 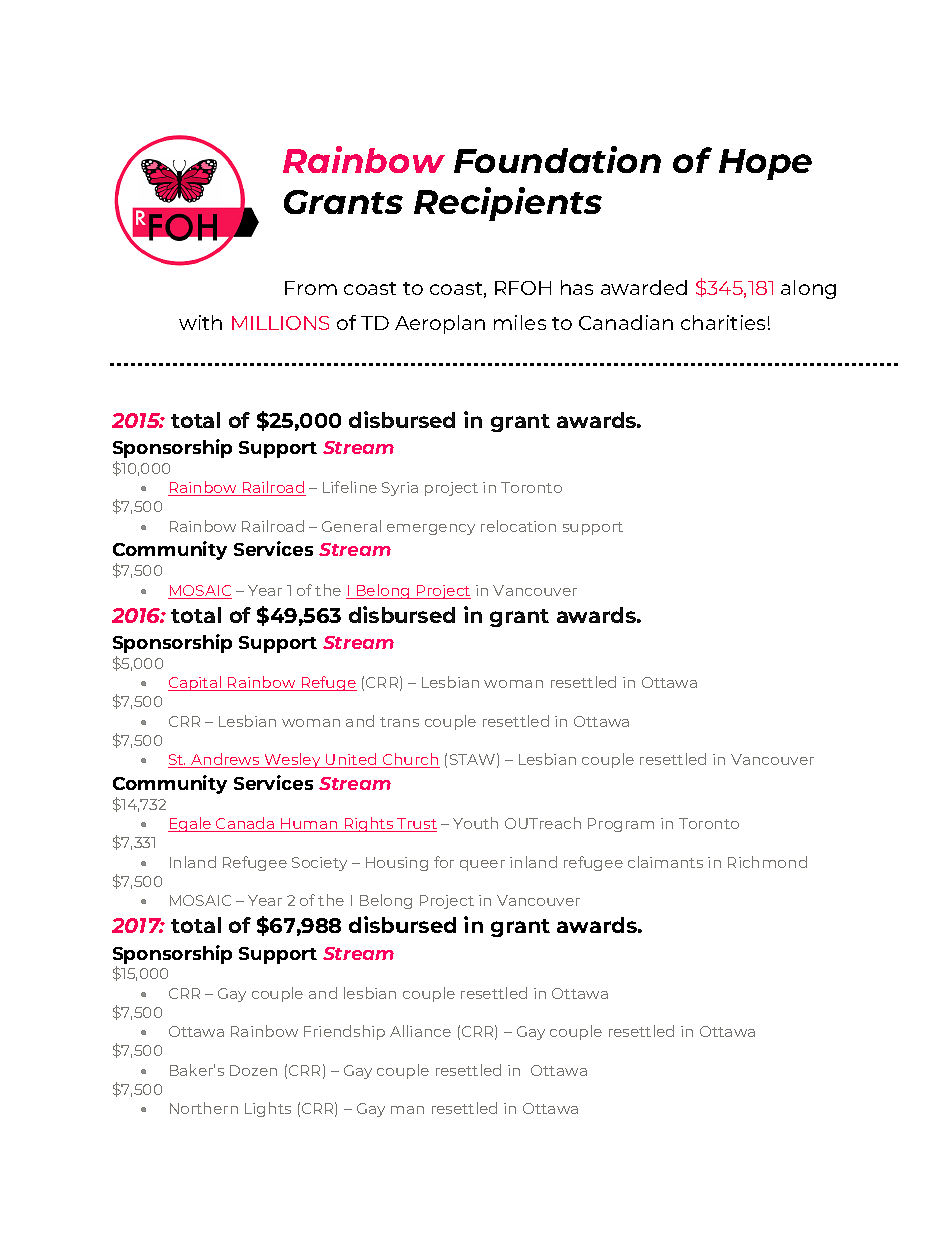 What do you see at coordinates (311, 288) in the page?
I see `From` at bounding box center [311, 288].
